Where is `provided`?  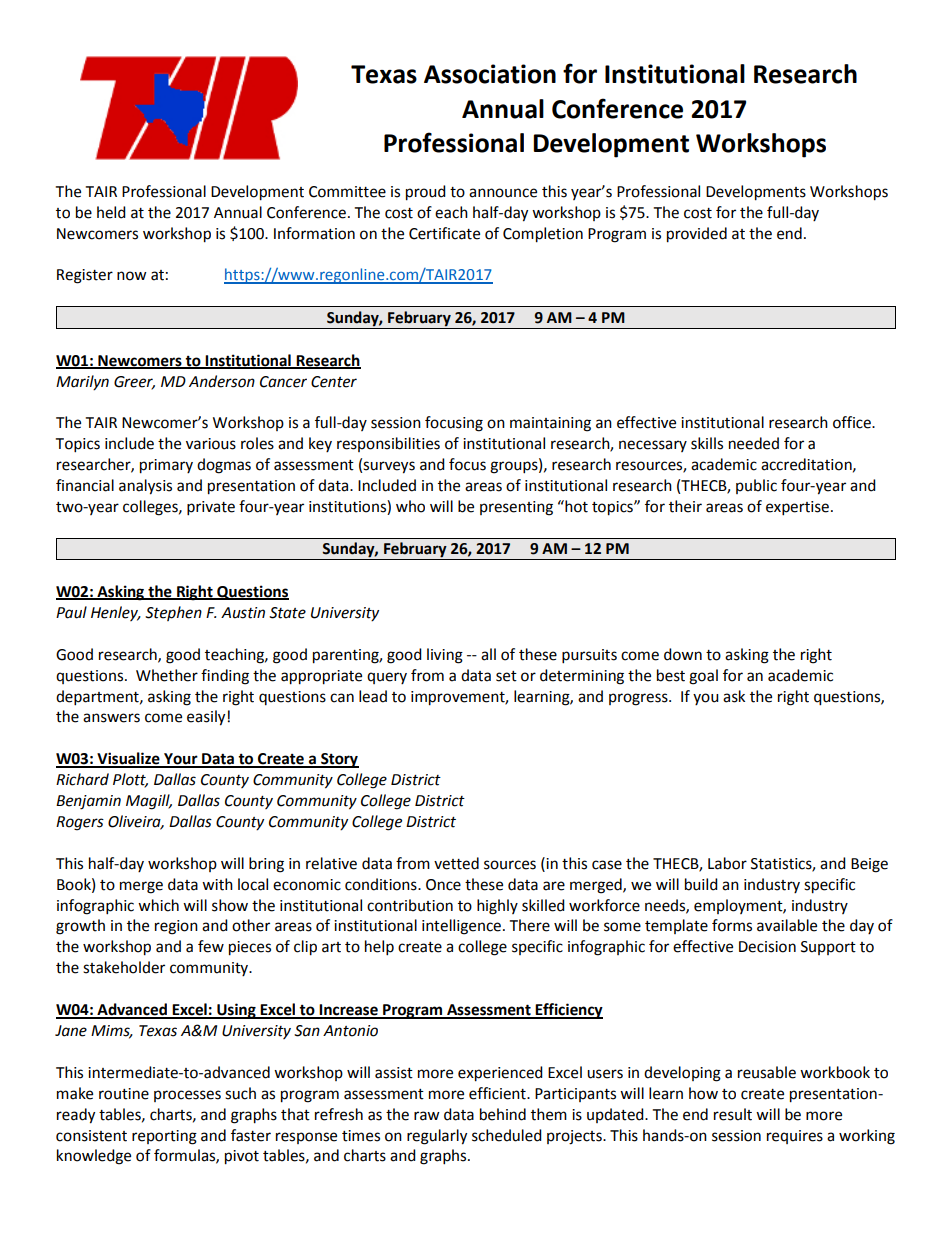
provided is located at coordinates (697, 235).
